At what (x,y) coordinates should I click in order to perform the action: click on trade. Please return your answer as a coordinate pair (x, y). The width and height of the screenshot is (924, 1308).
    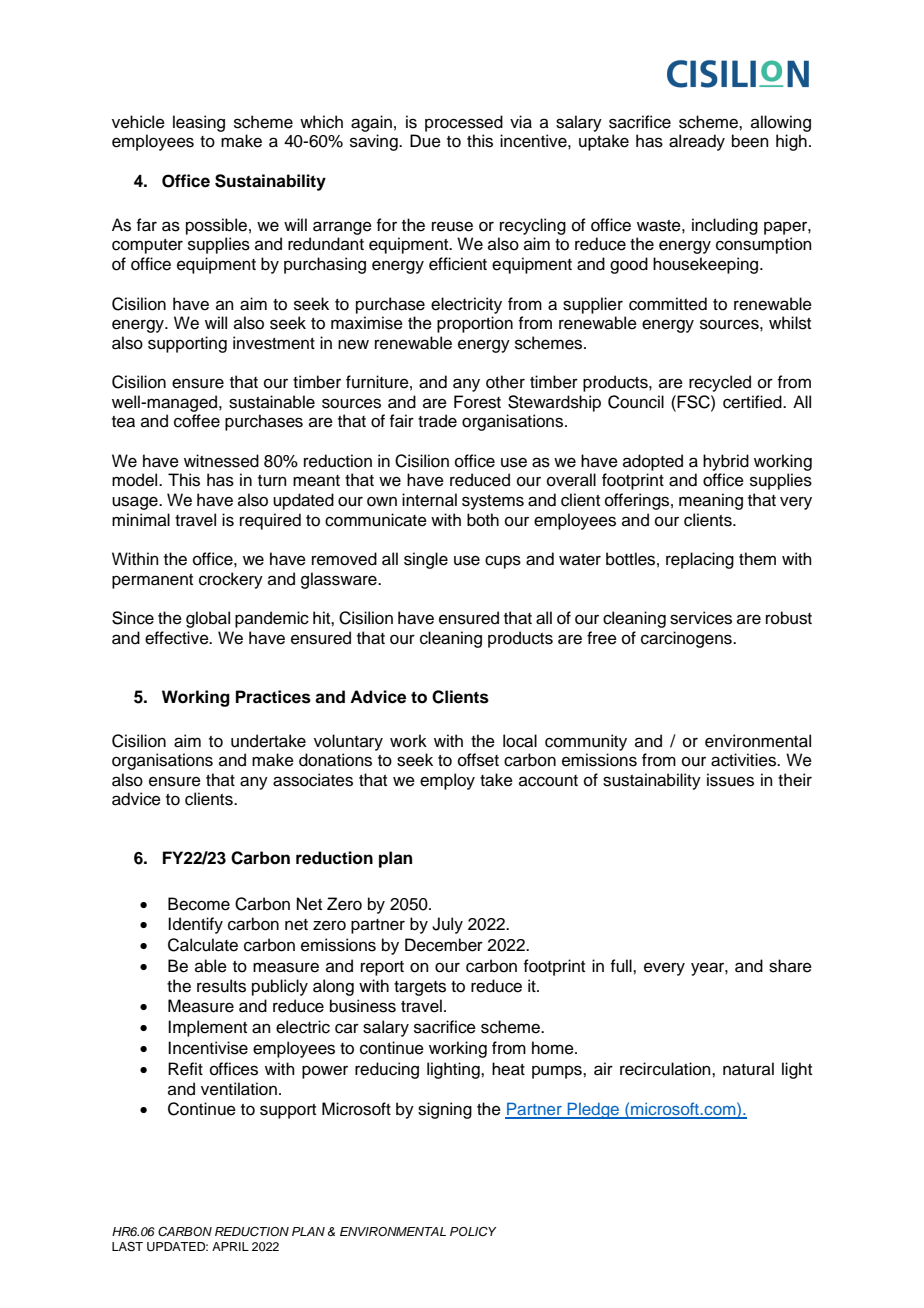
    Looking at the image, I should click on (437, 421).
